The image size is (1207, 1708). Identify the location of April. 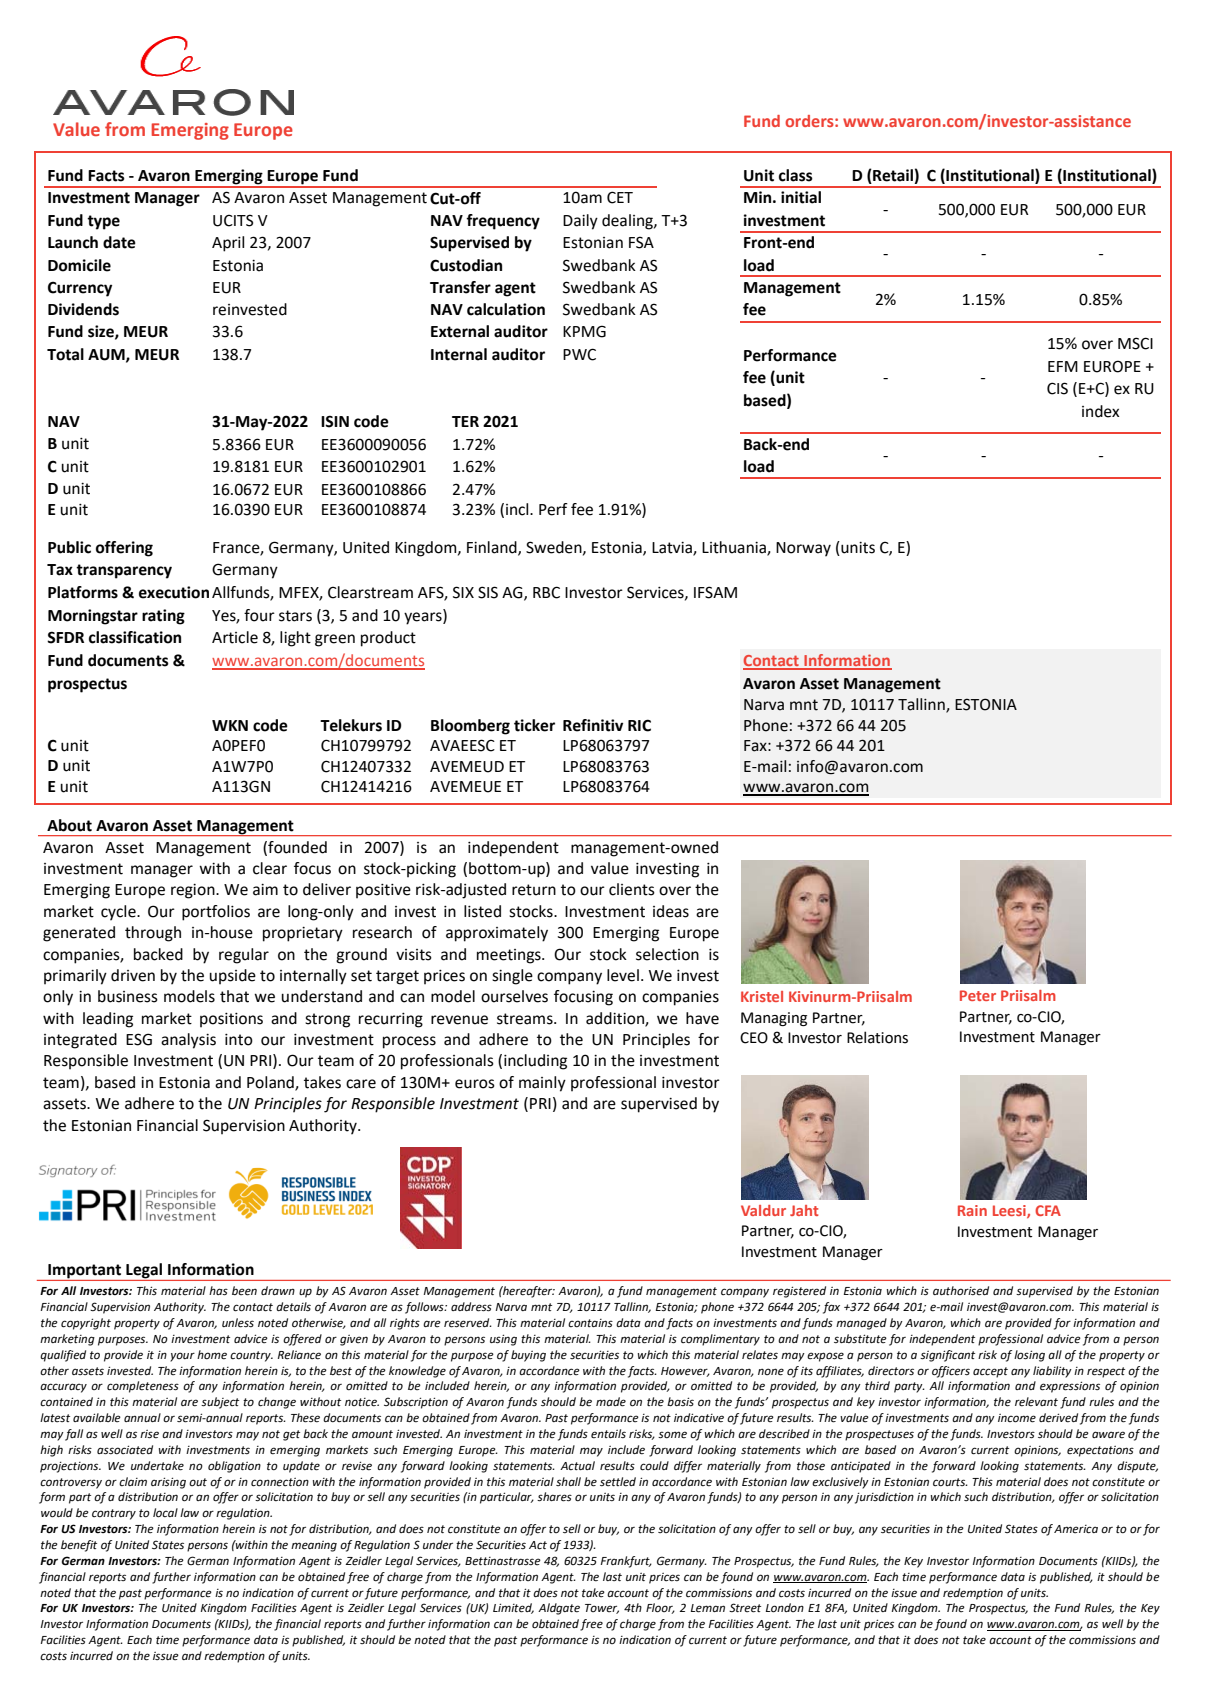
(228, 244).
